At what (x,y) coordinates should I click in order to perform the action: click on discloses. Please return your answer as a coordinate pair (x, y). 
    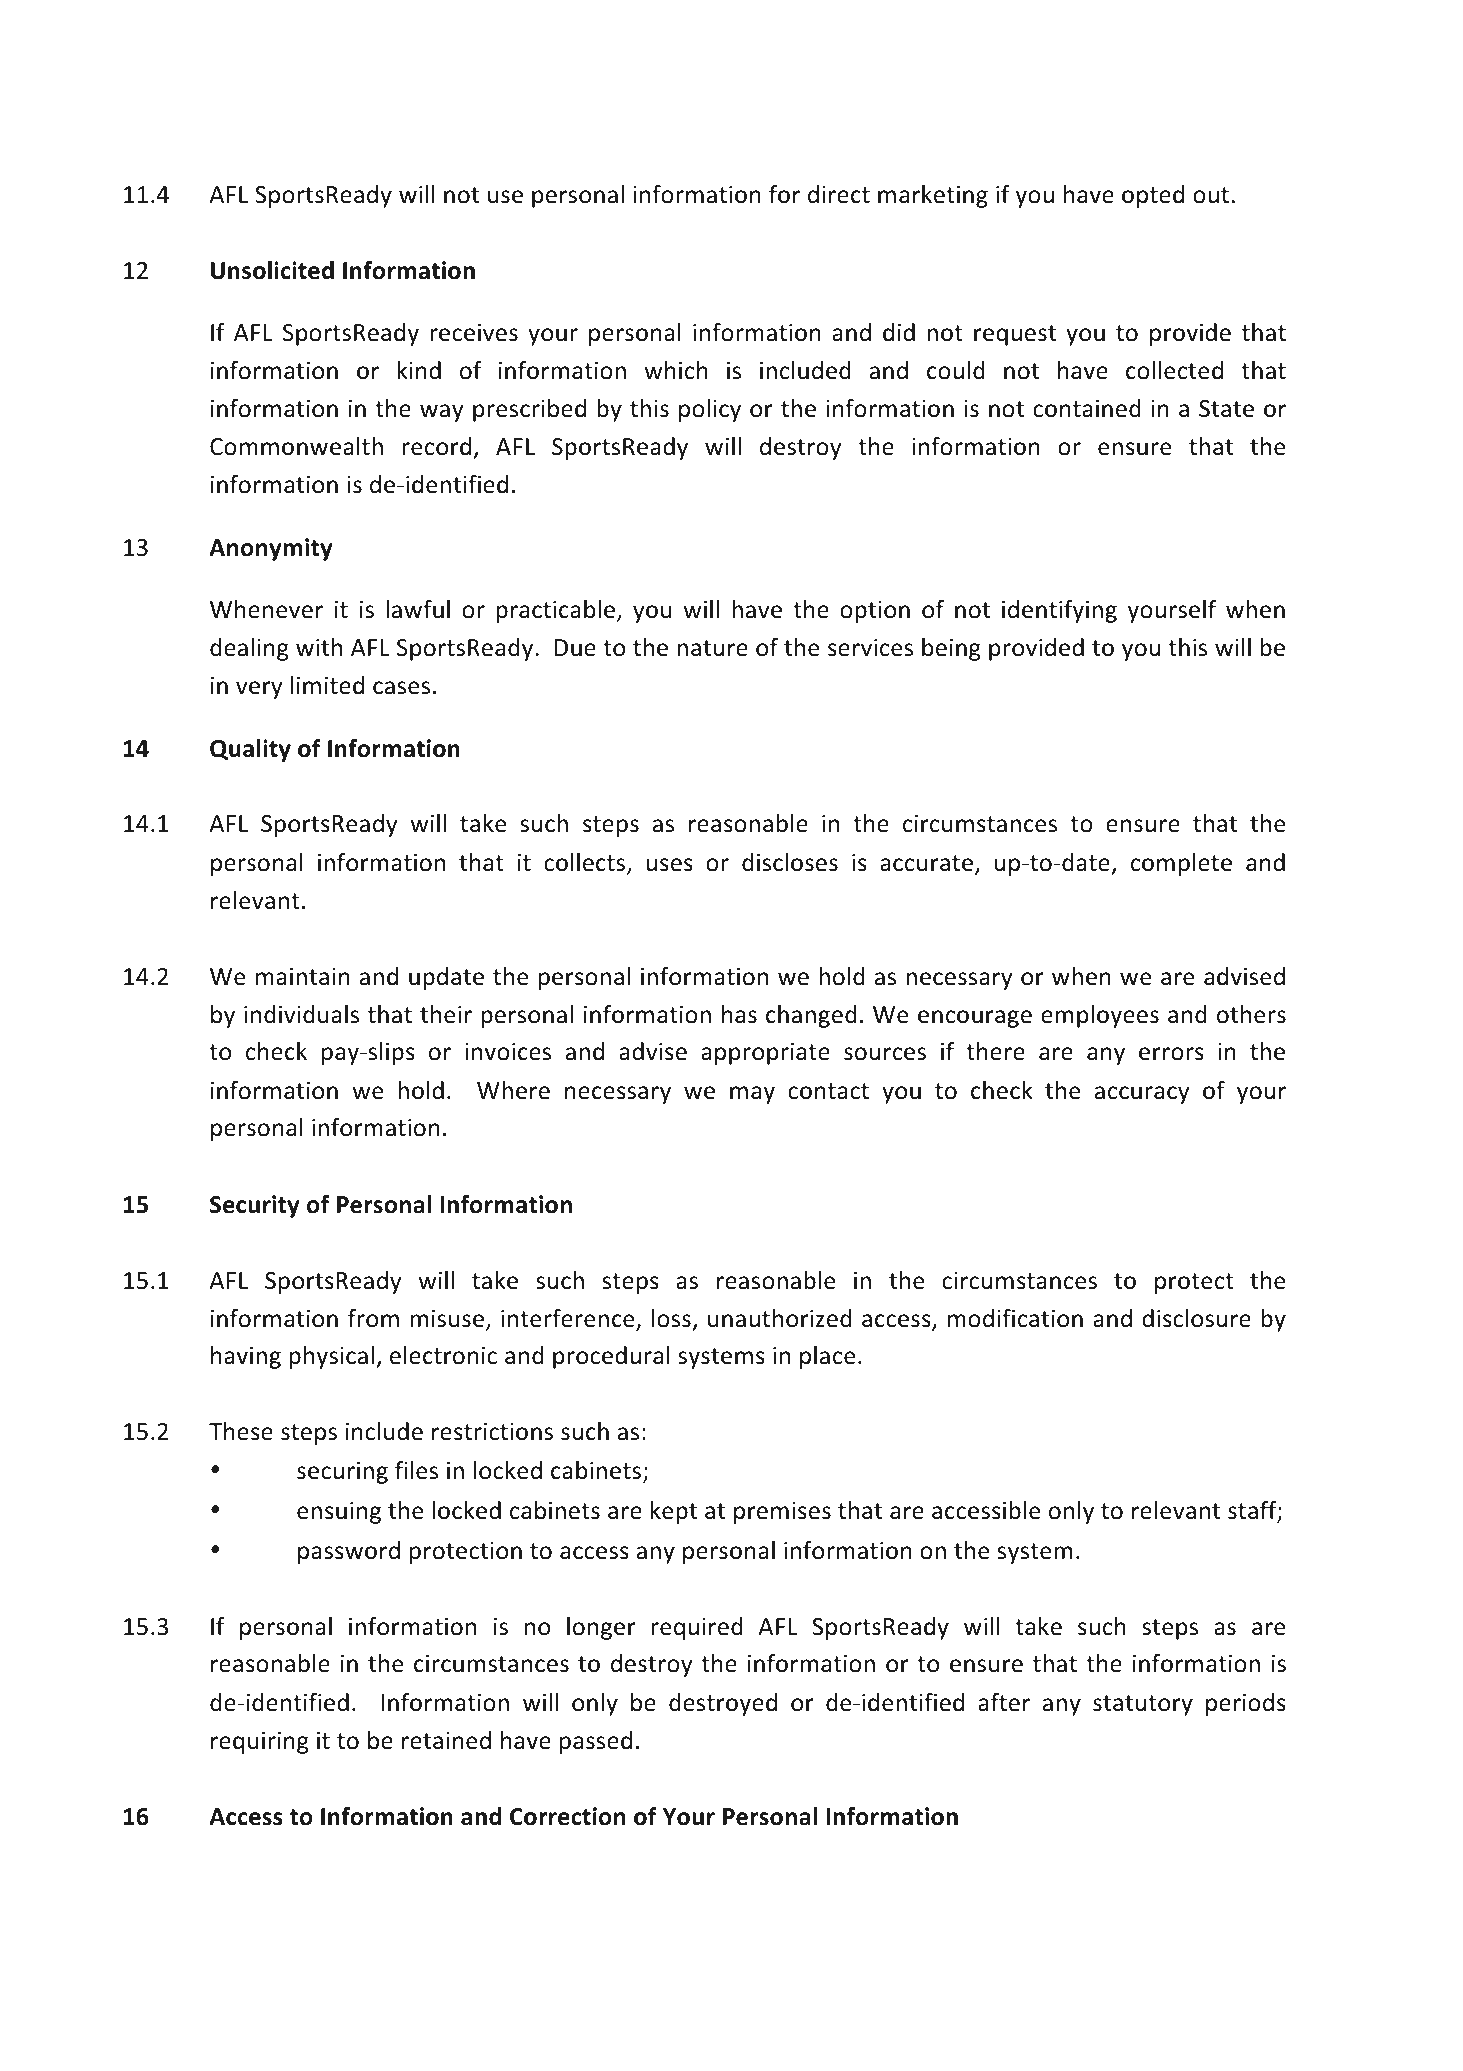
    Looking at the image, I should click on (790, 862).
